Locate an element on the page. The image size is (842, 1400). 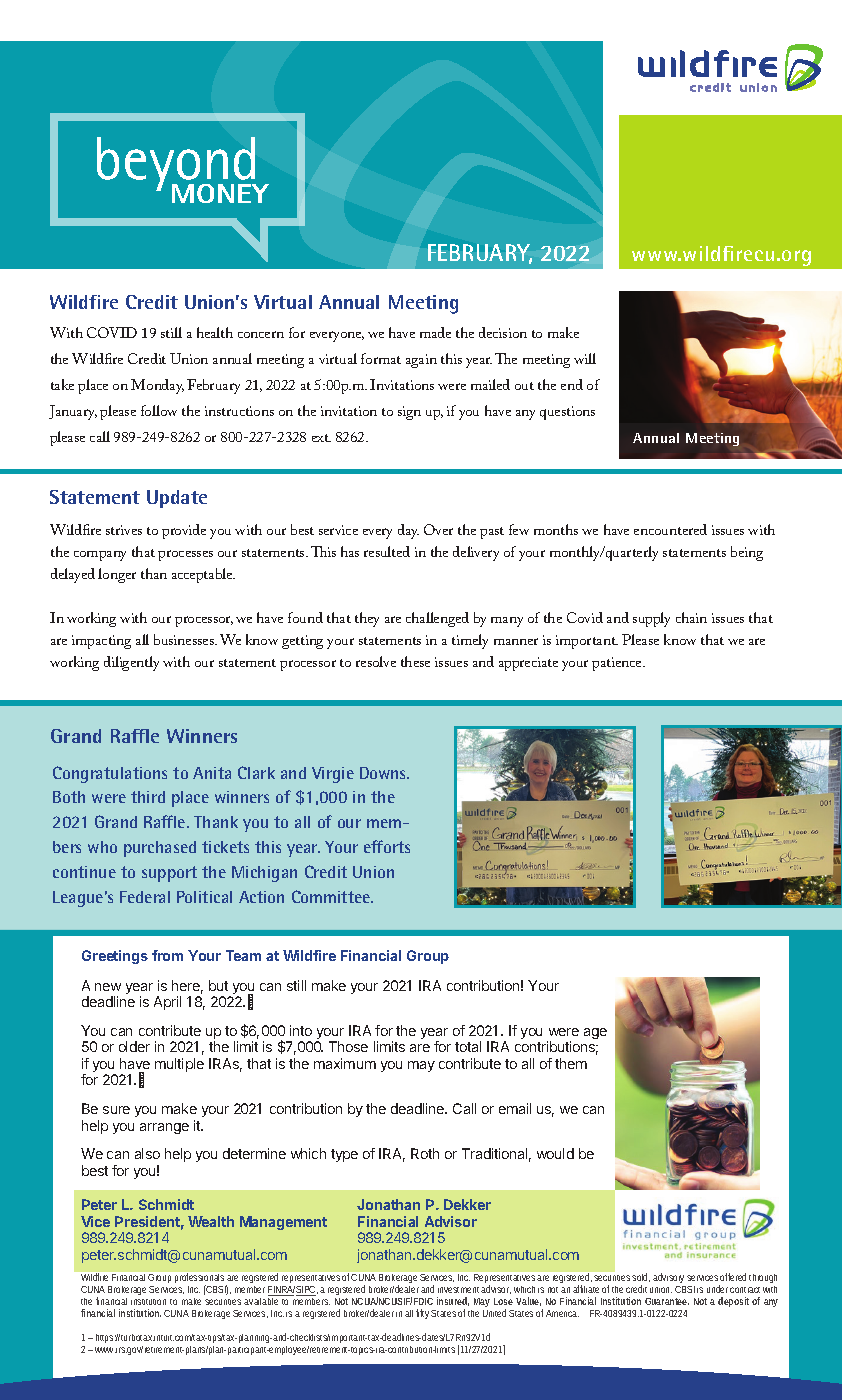
again is located at coordinates (421, 361).
